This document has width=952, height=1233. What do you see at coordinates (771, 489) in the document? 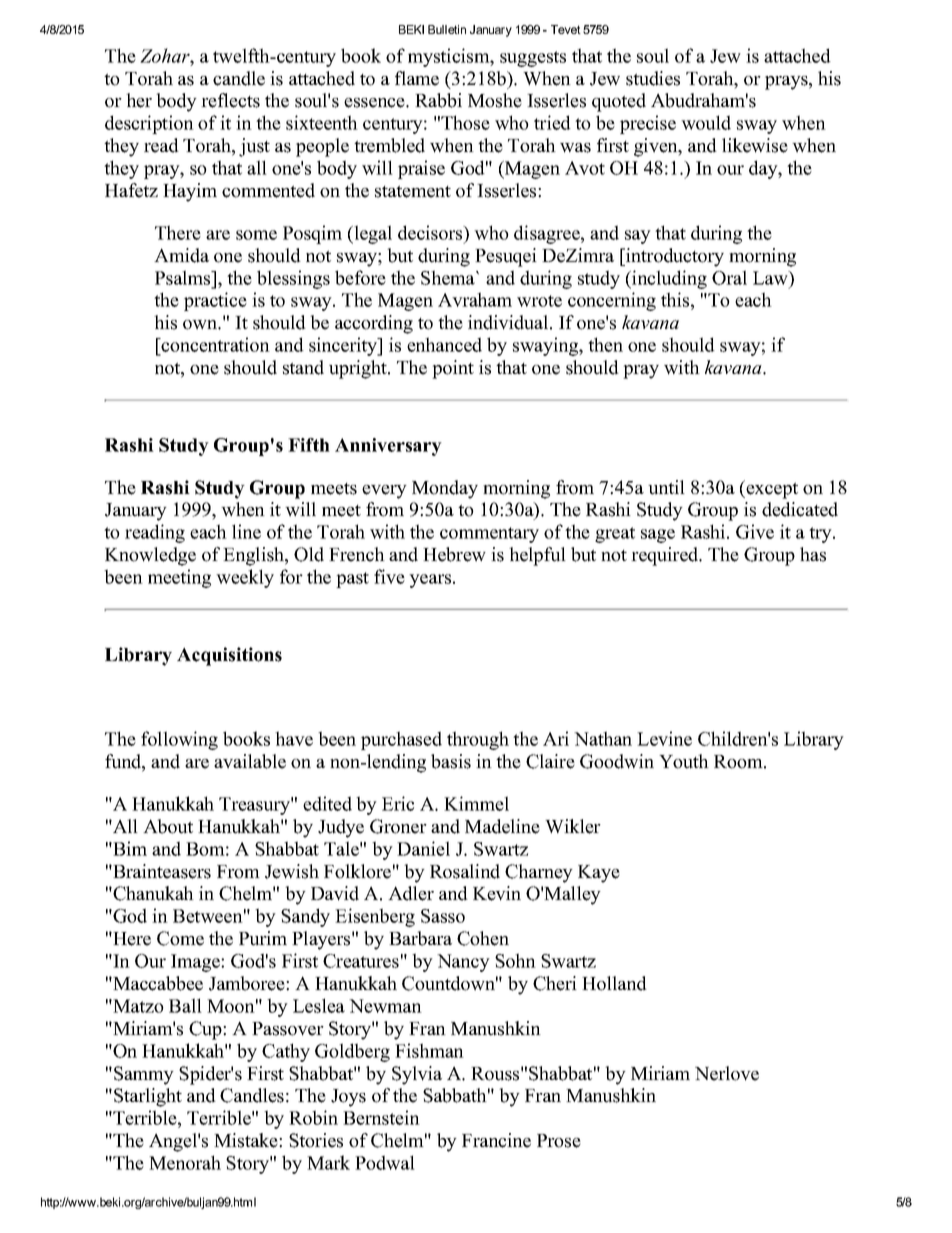
I see `except` at bounding box center [771, 489].
